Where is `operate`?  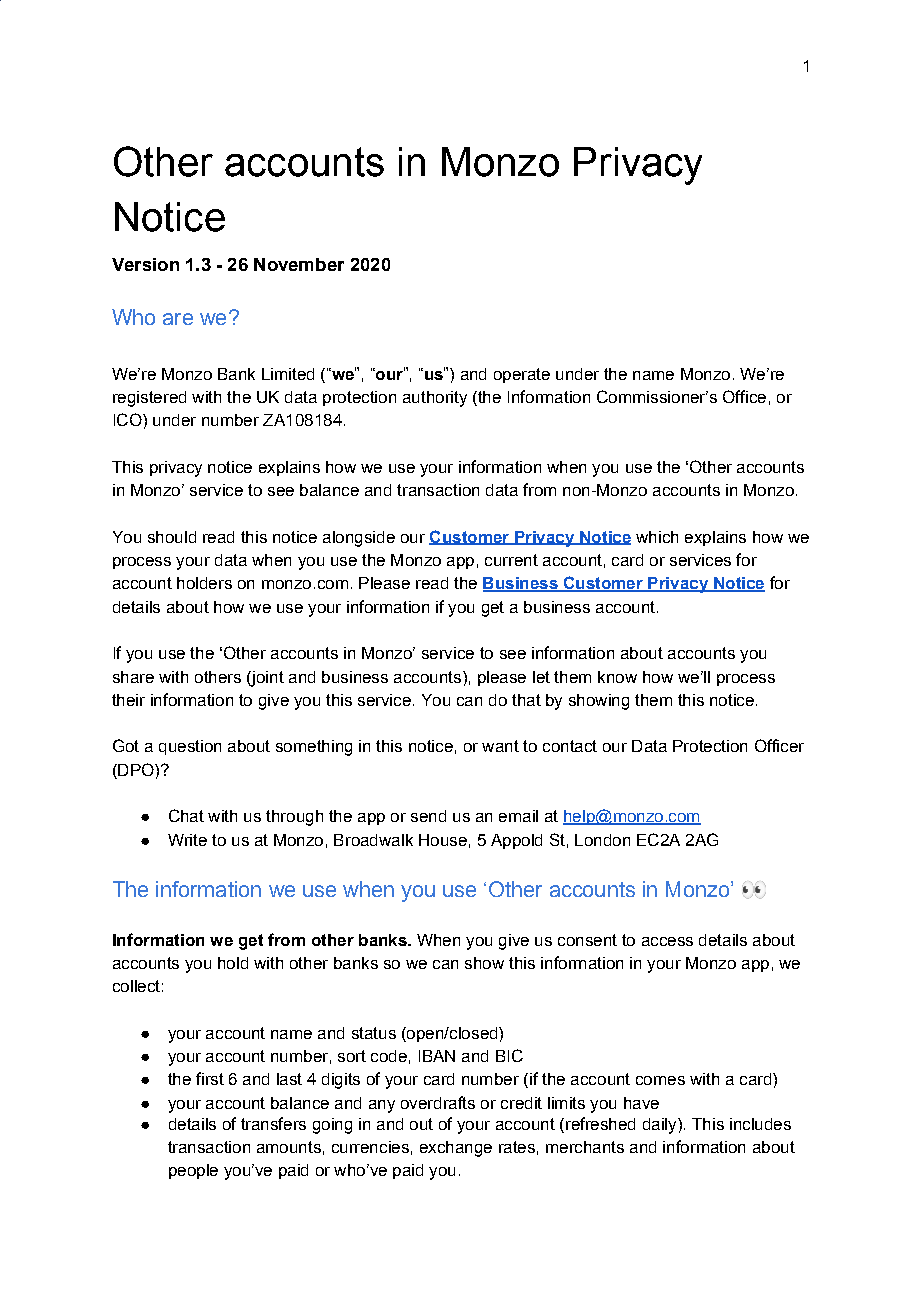
operate is located at coordinates (522, 375).
